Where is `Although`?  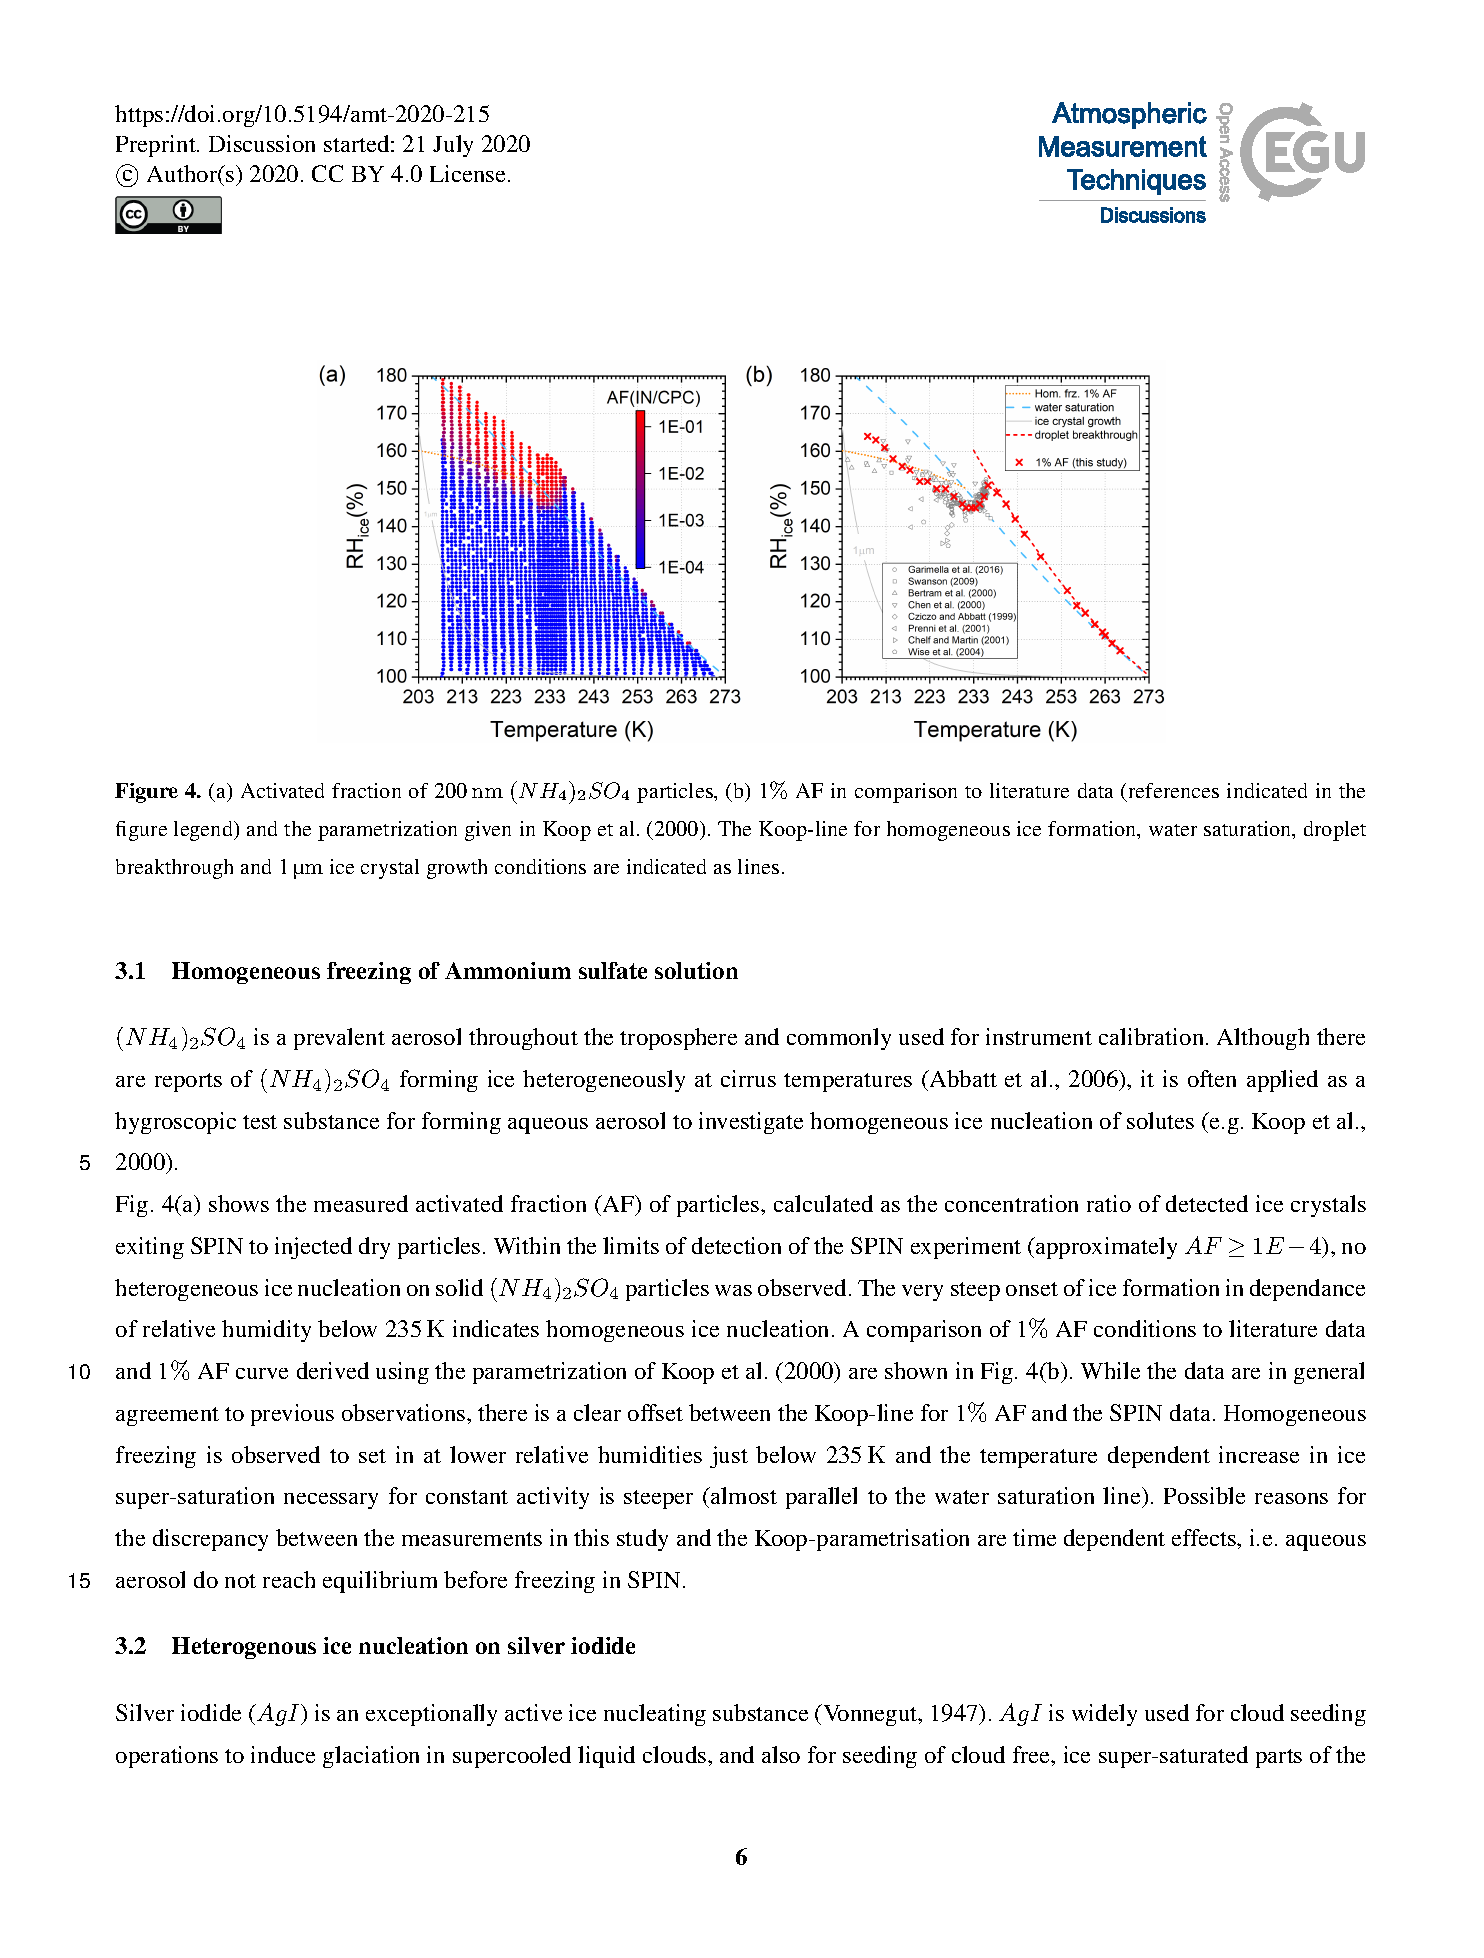
Although is located at coordinates (1263, 1039).
